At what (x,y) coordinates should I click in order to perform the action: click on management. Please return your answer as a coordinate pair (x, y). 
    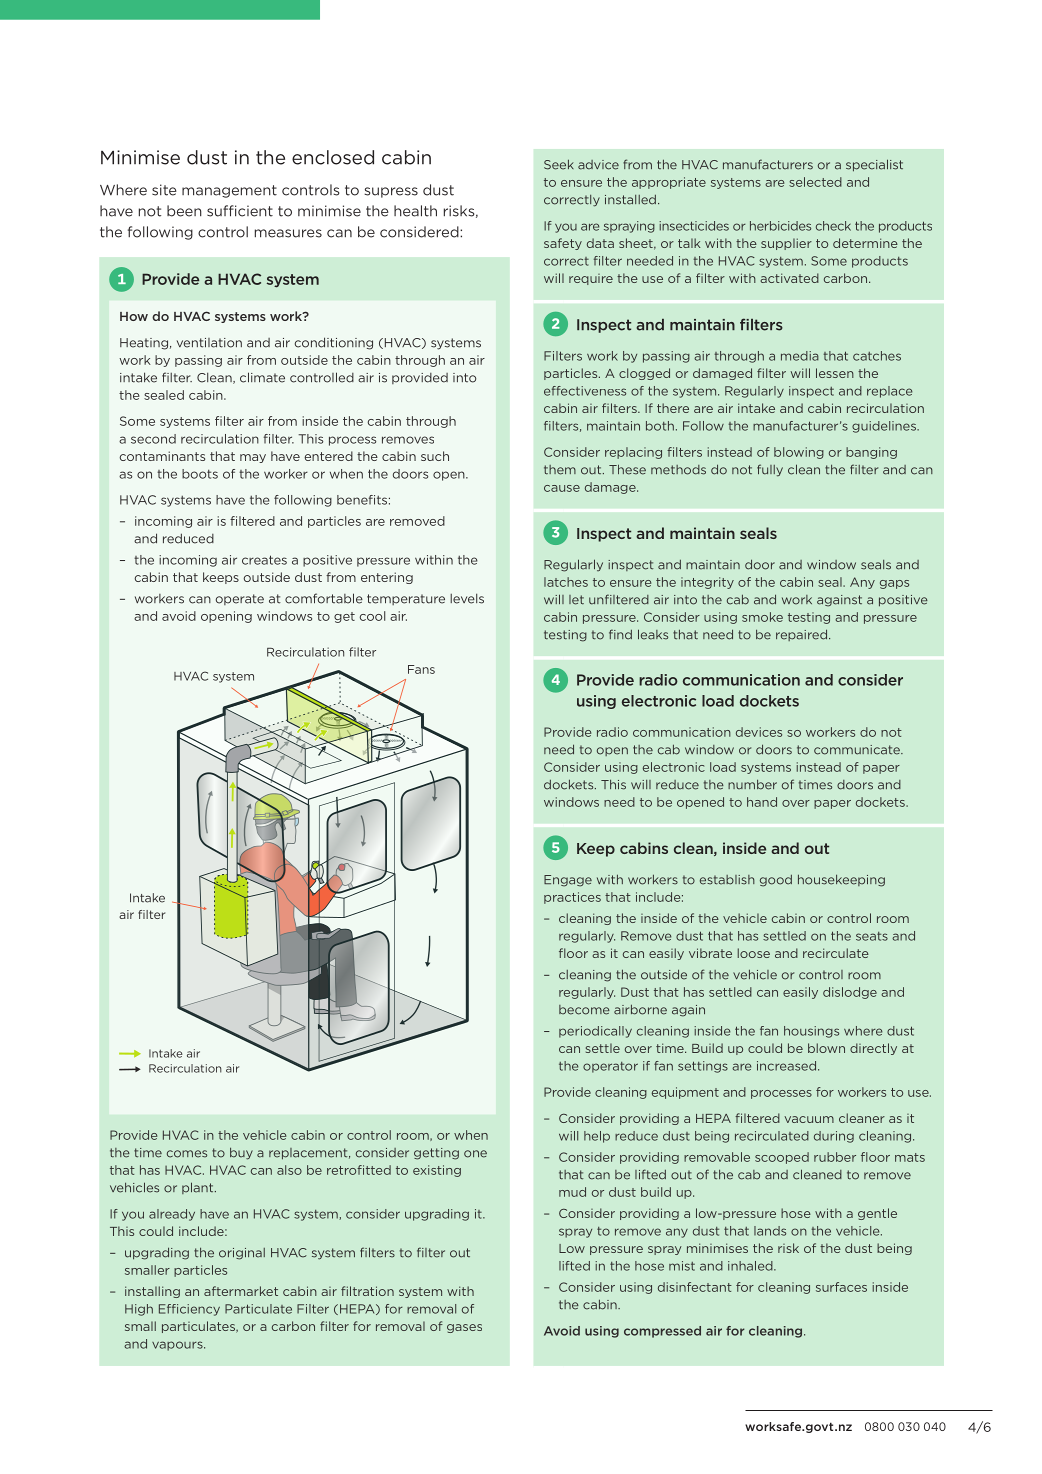
    Looking at the image, I should click on (229, 191).
